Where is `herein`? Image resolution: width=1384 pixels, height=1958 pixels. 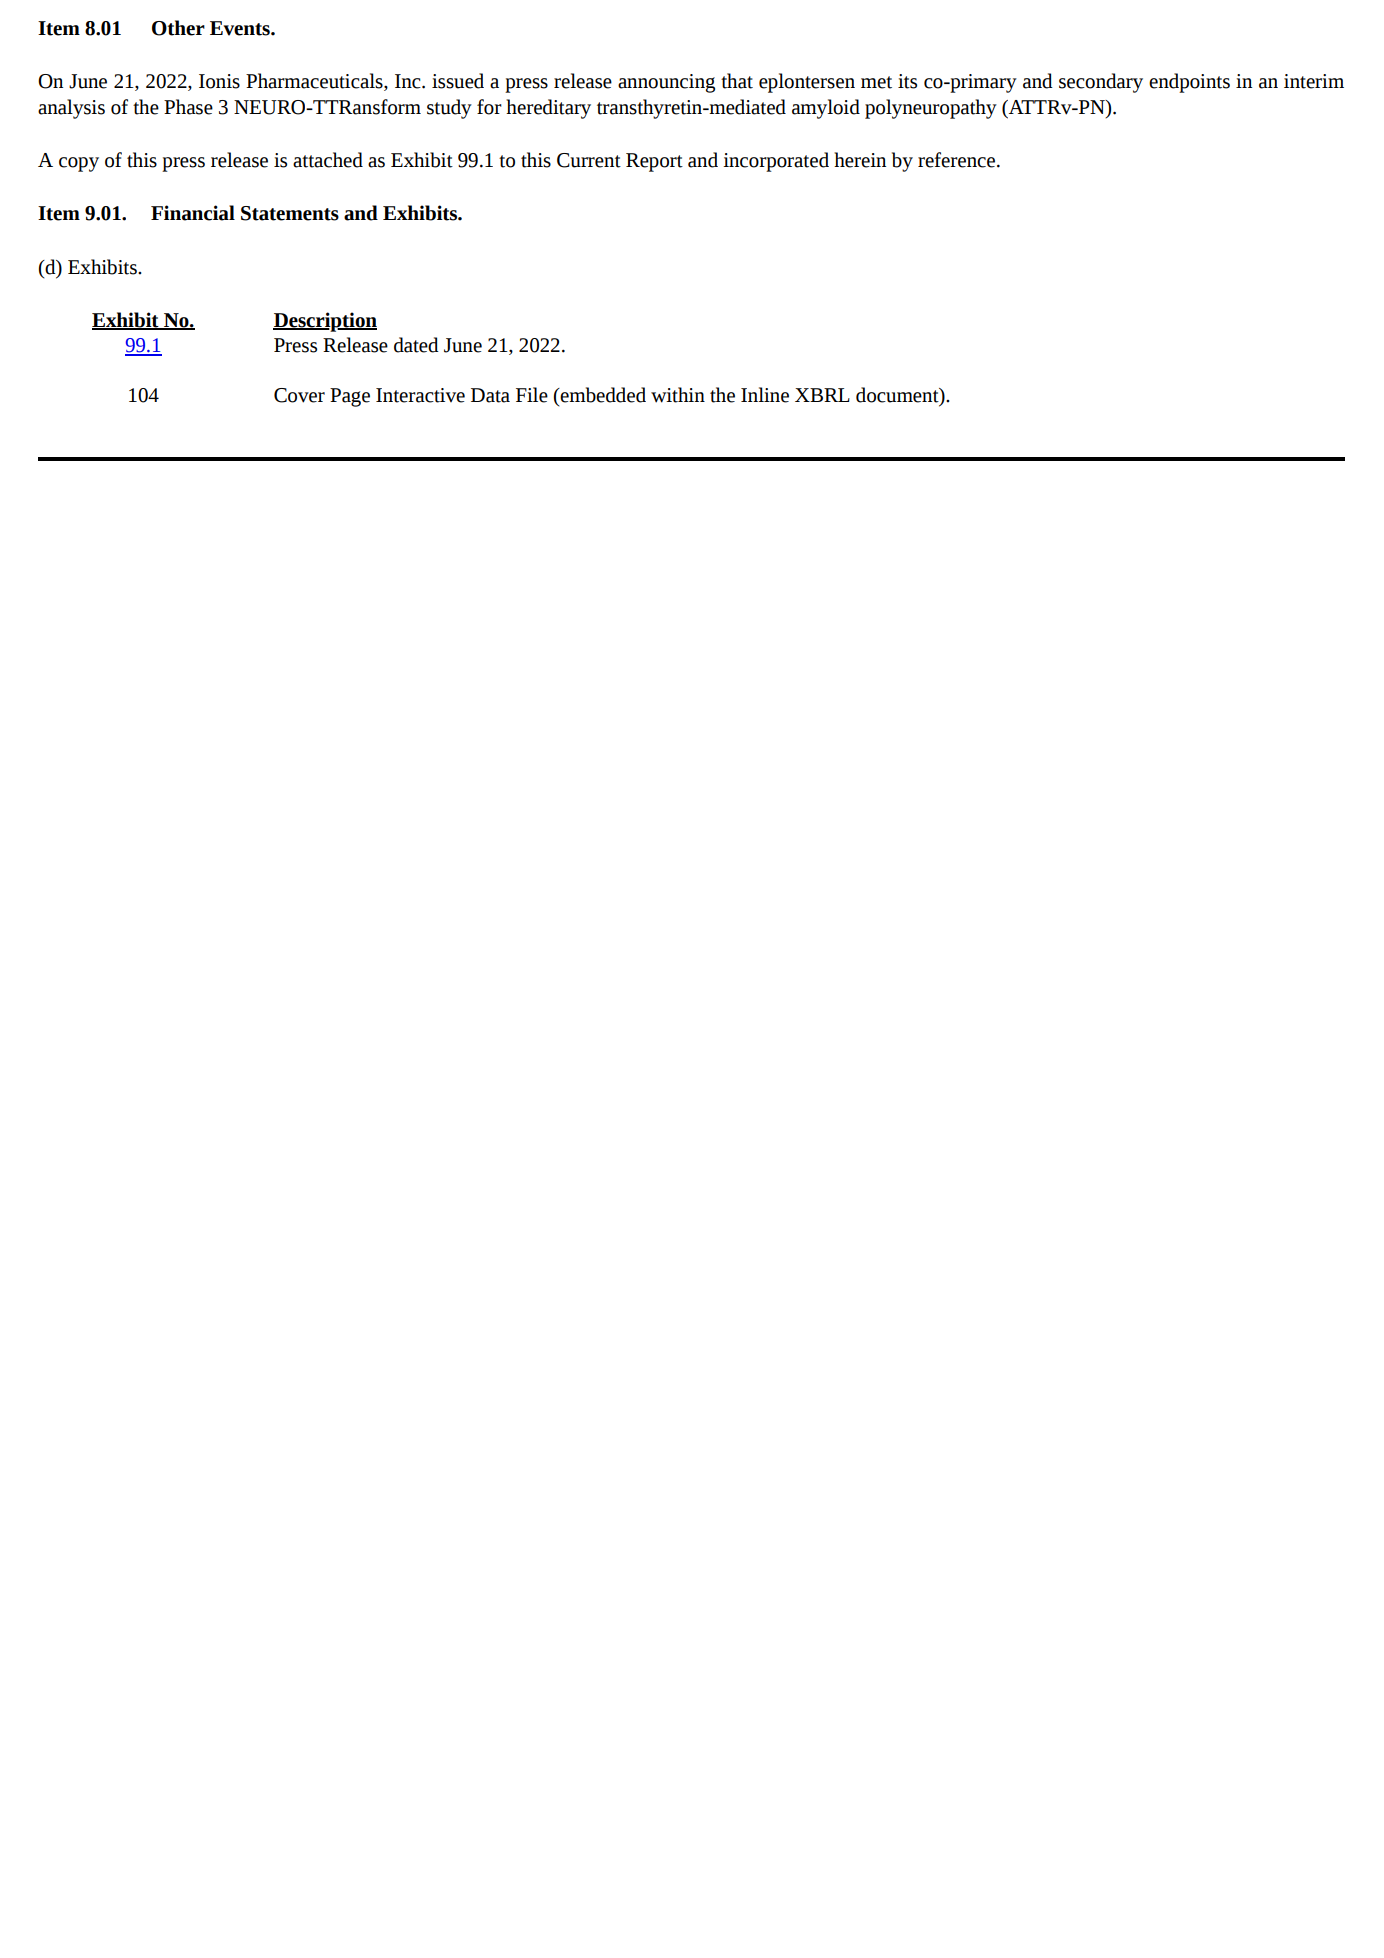
herein is located at coordinates (860, 160).
